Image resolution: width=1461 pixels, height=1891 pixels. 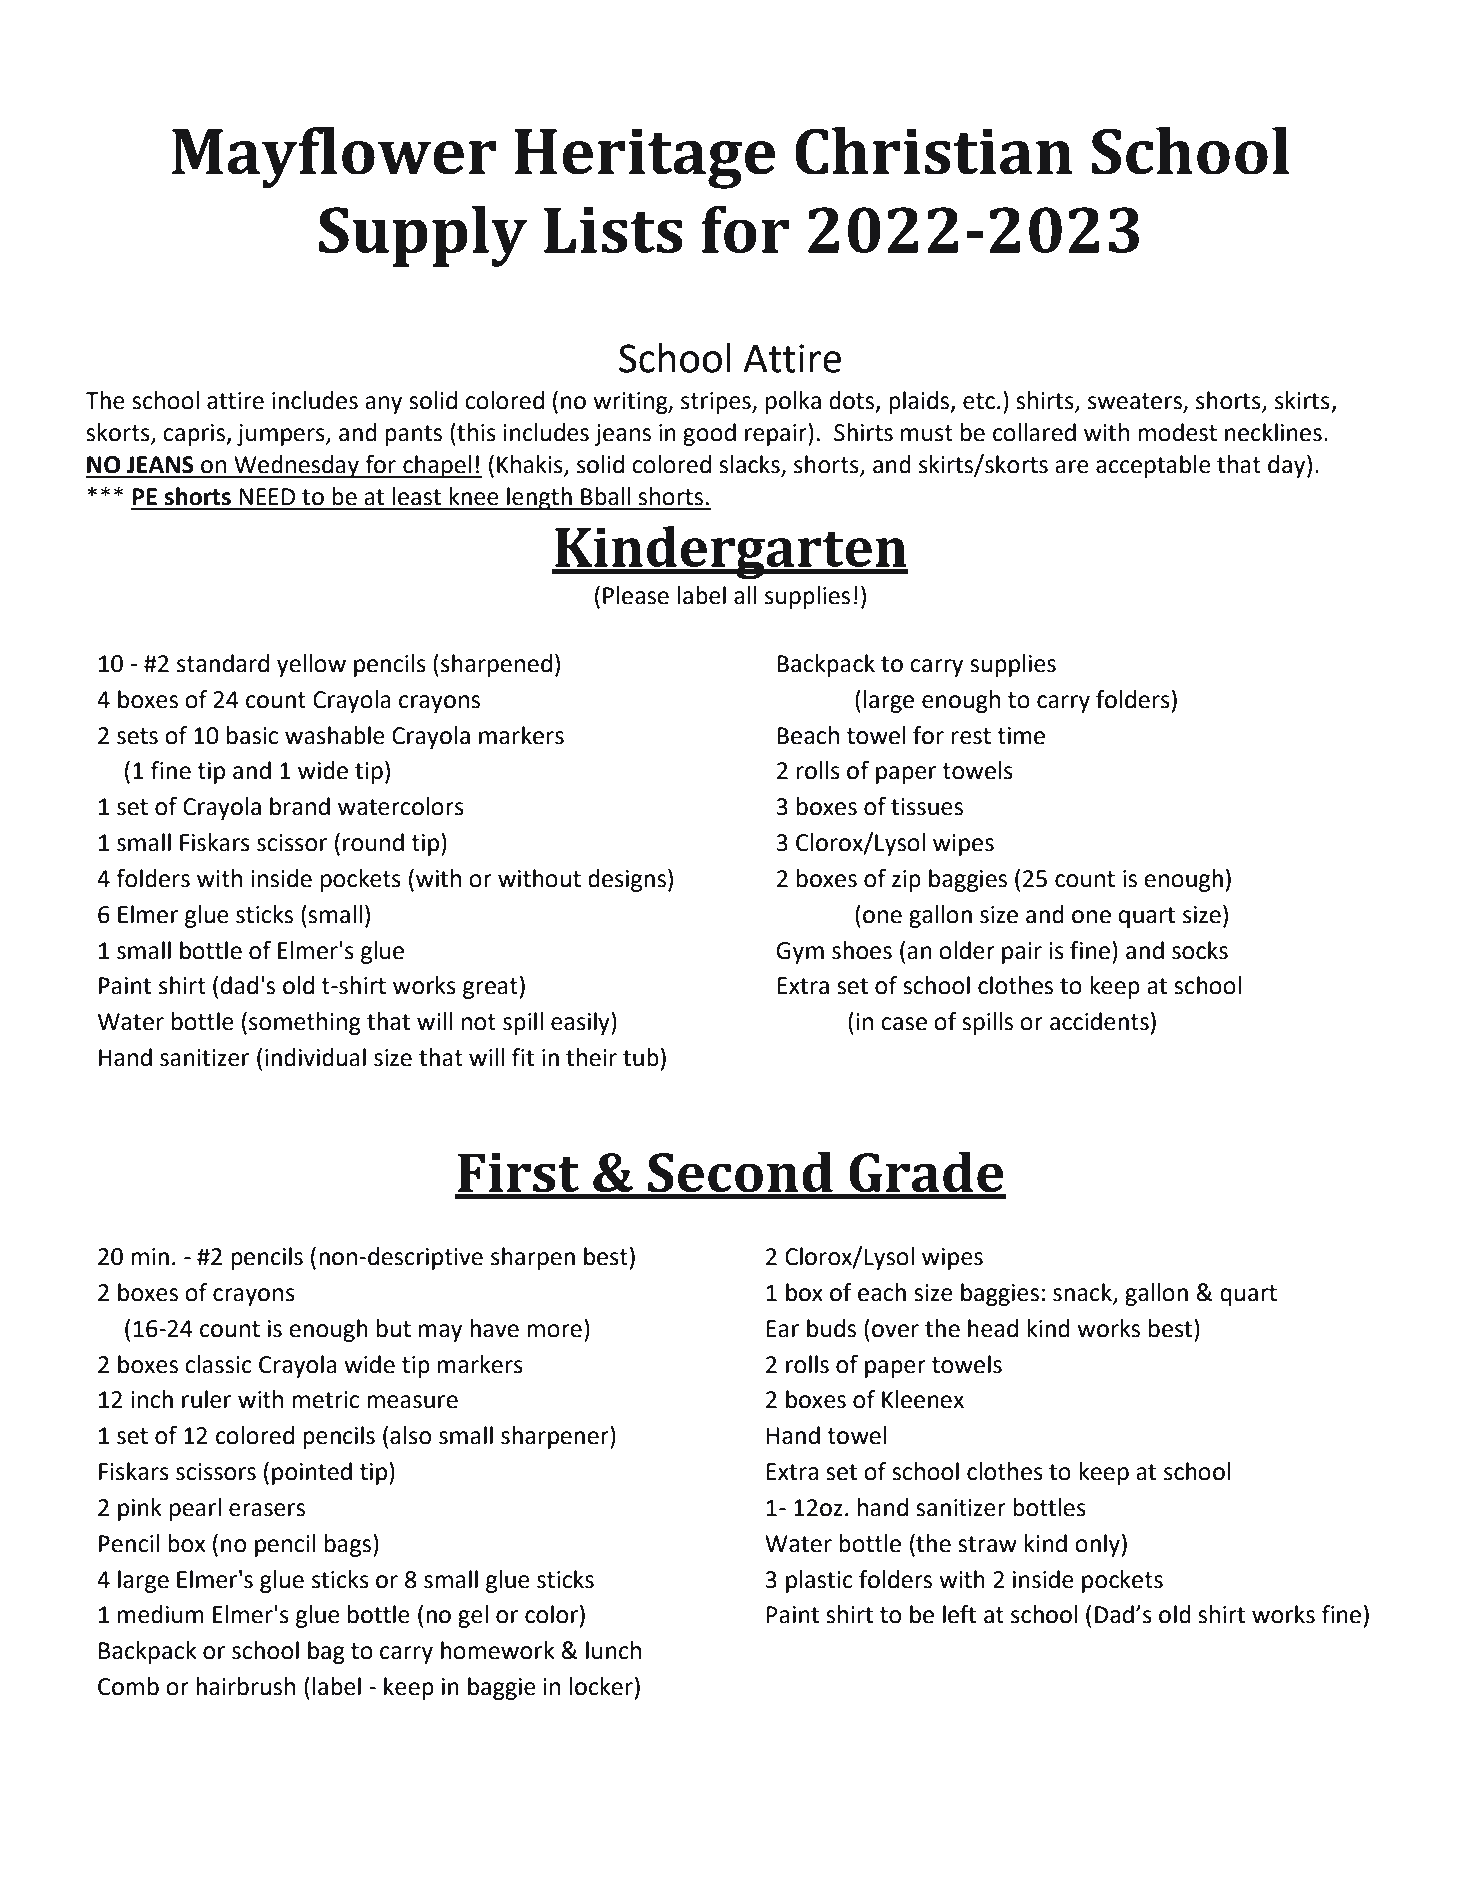 I want to click on Heritage, so click(x=645, y=158).
